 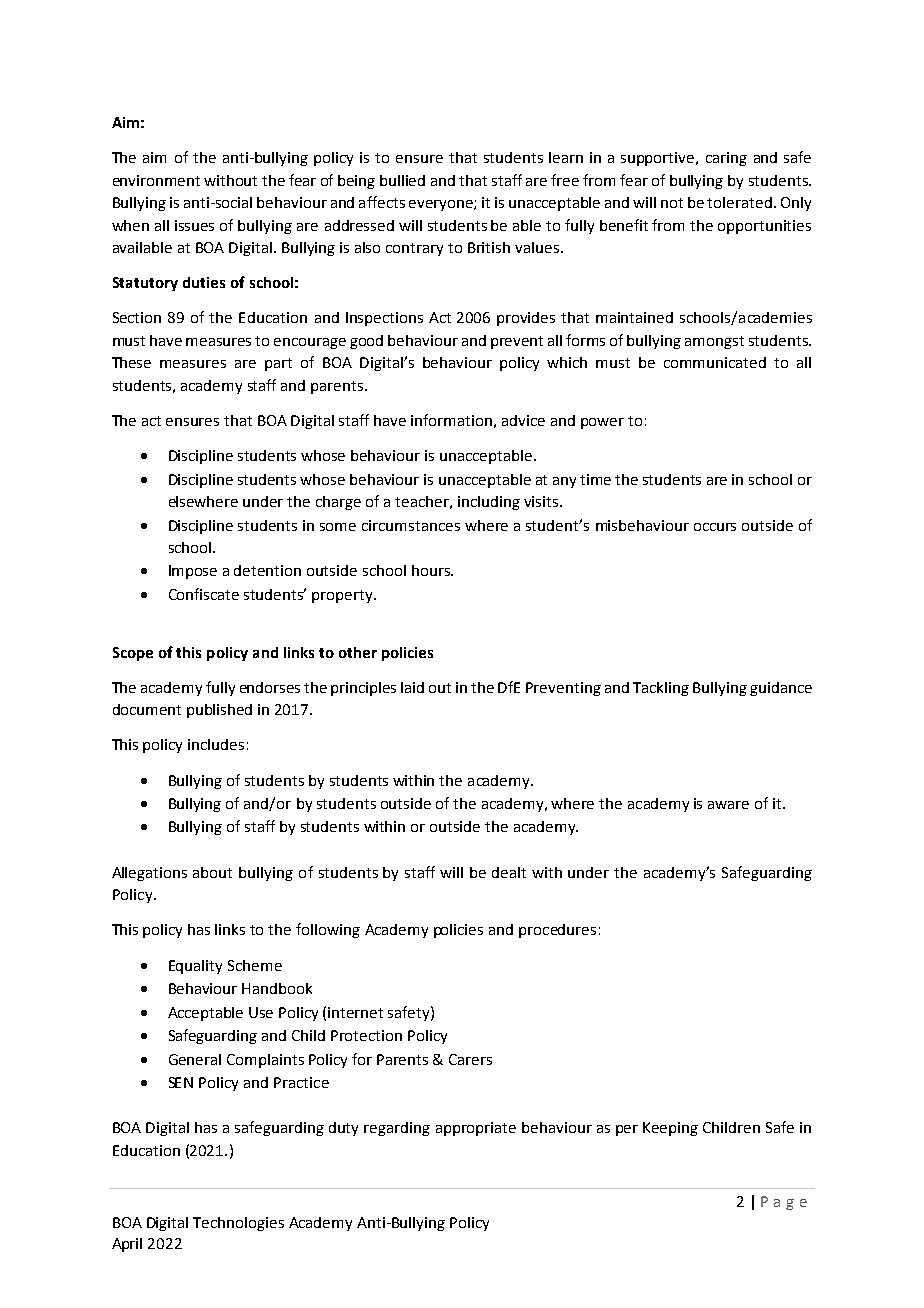 I want to click on aware, so click(x=728, y=805).
